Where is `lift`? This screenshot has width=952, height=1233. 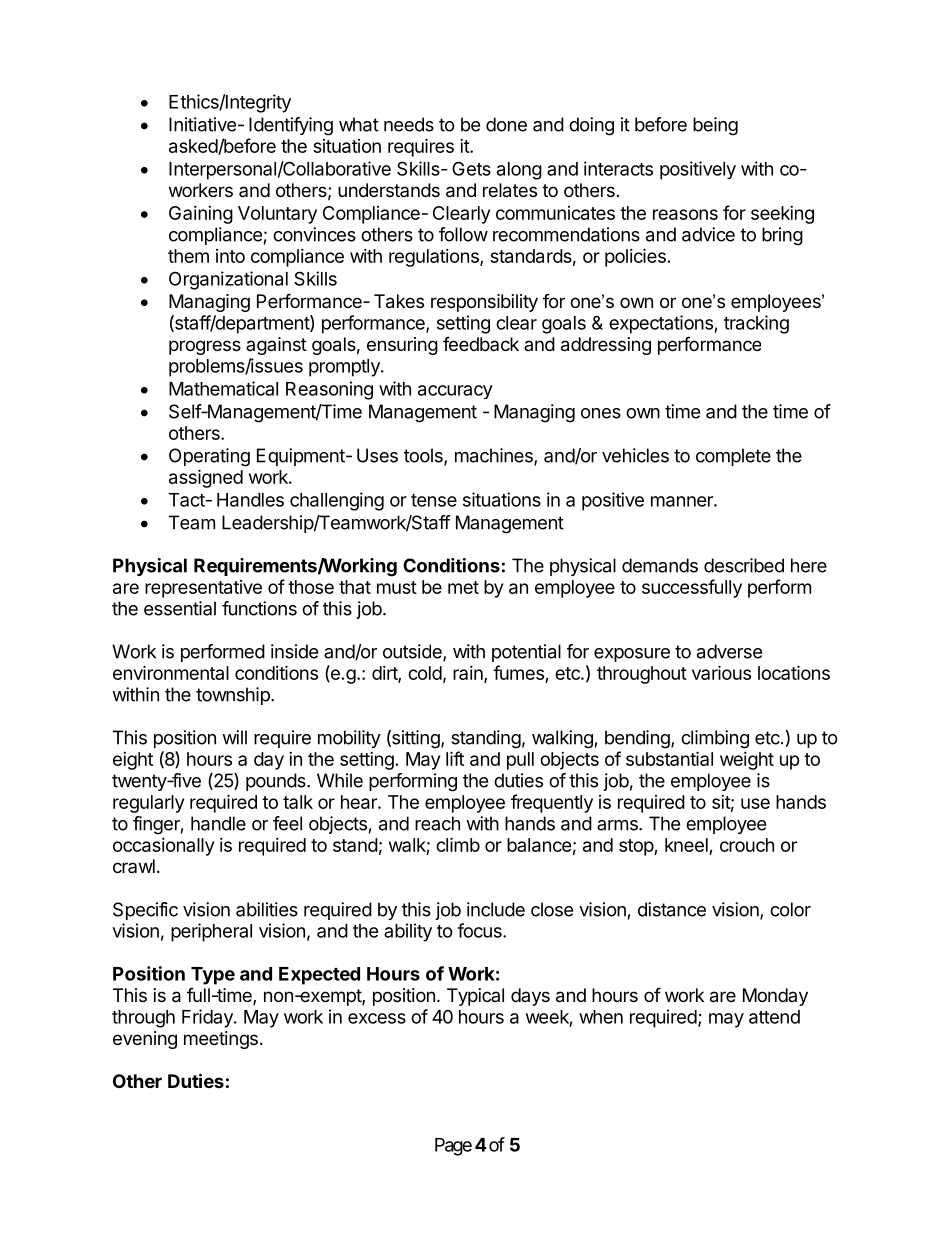
lift is located at coordinates (455, 758).
